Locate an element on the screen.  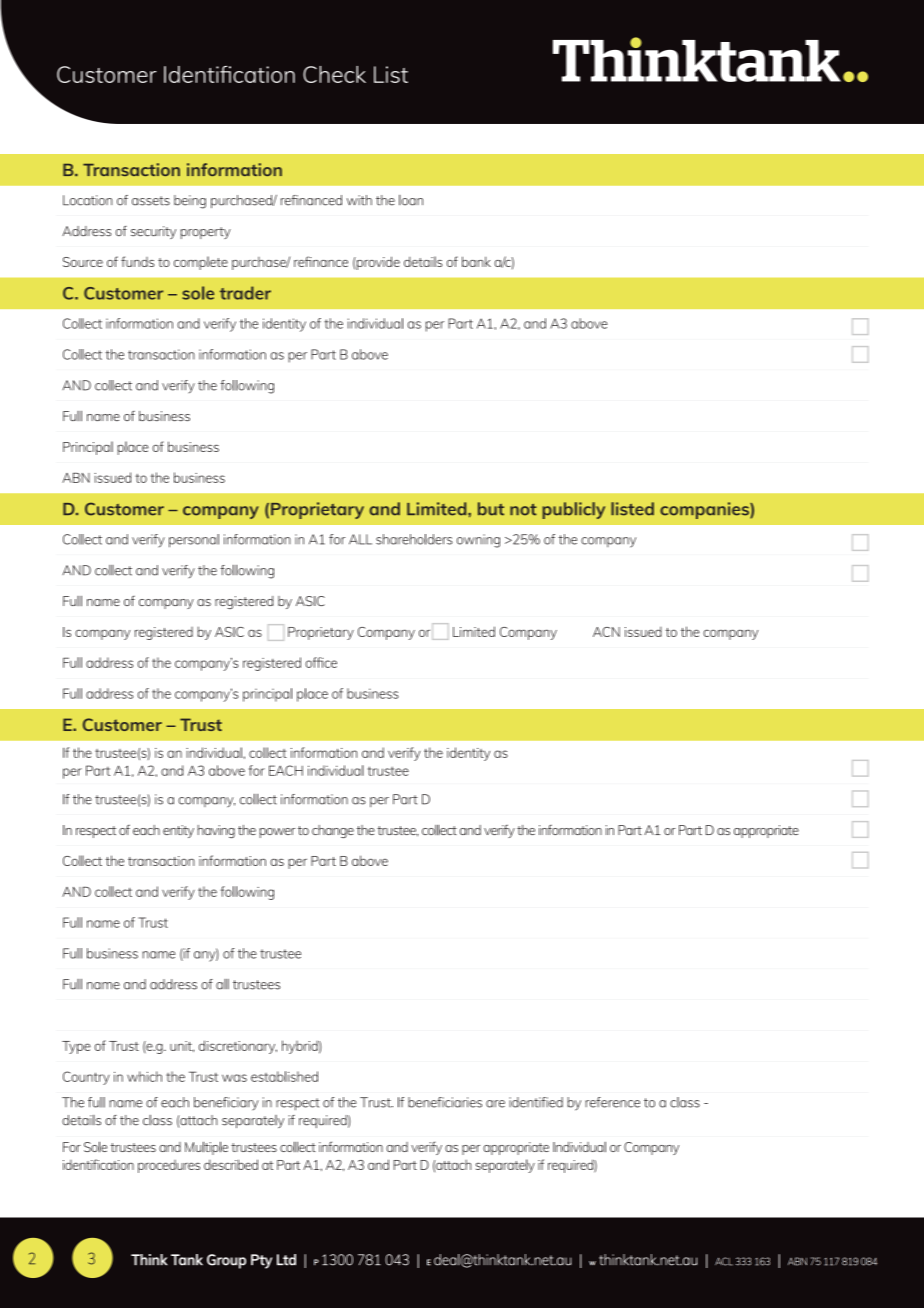
bank is located at coordinates (476, 261).
